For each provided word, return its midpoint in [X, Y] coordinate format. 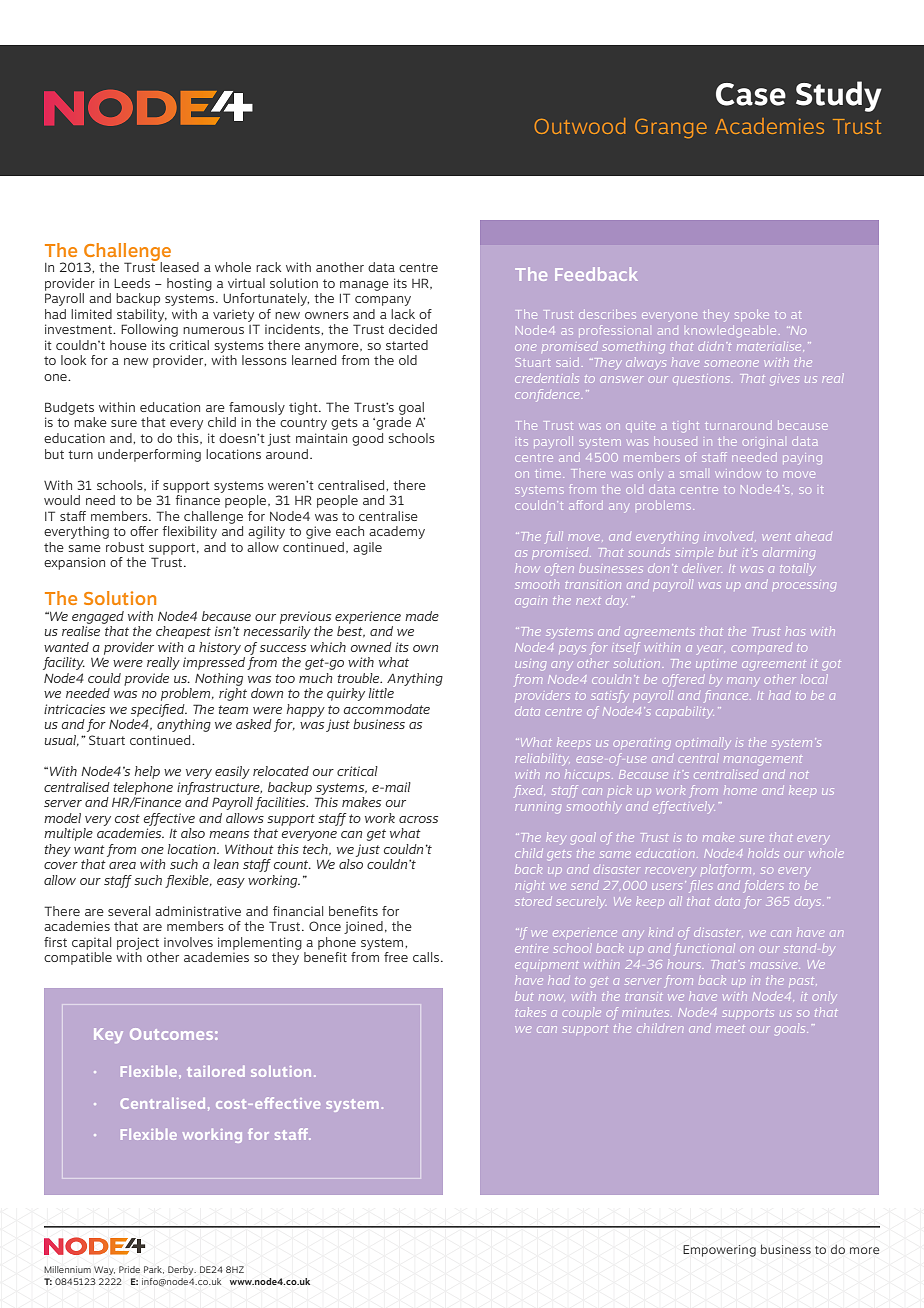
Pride [129, 1269]
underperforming [149, 455]
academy [397, 532]
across [418, 819]
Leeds [132, 283]
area [122, 865]
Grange [671, 128]
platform [726, 869]
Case [751, 94]
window [738, 474]
